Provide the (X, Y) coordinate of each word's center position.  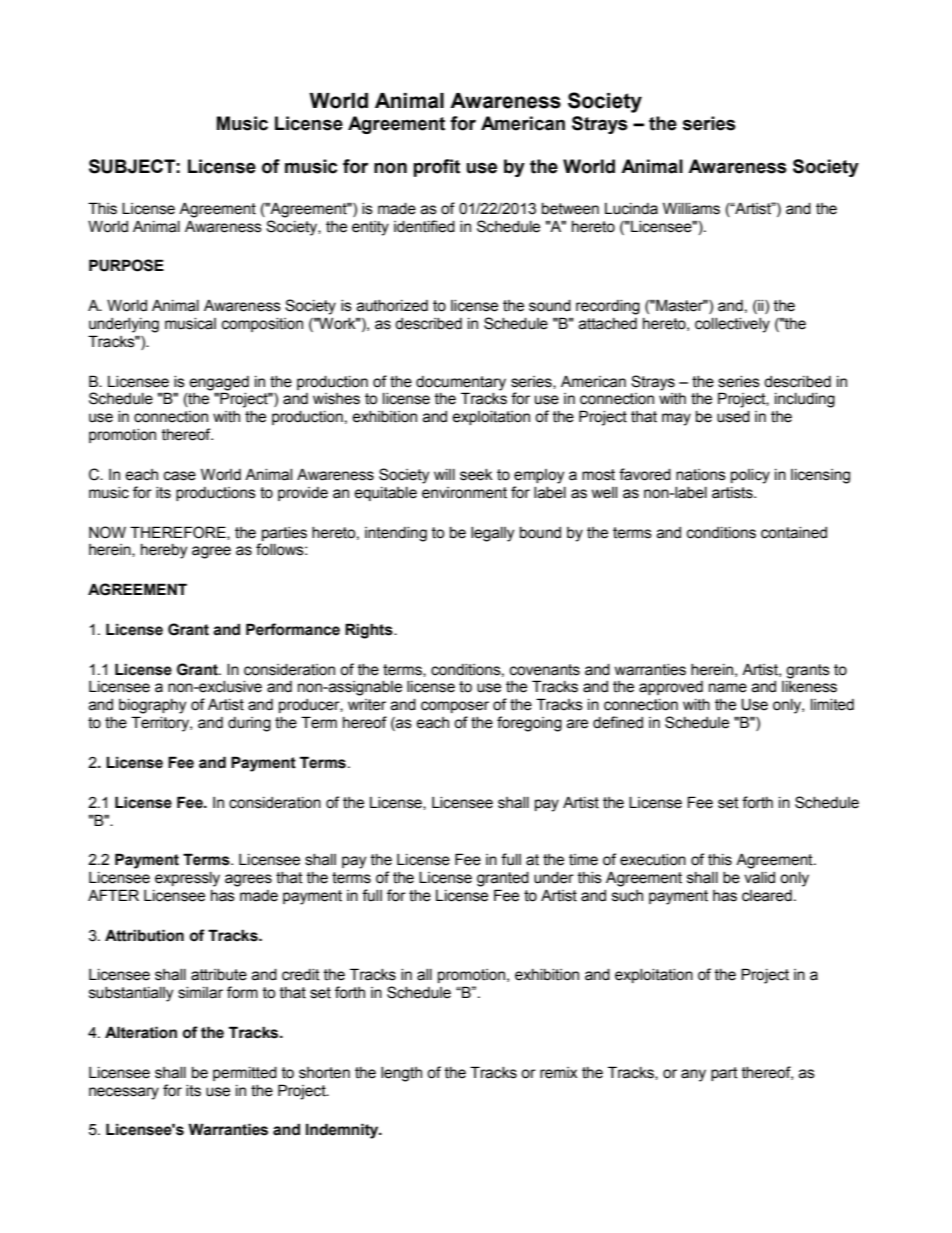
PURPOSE (126, 265)
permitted (245, 1074)
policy (750, 476)
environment (464, 493)
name (728, 688)
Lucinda (631, 209)
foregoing (529, 724)
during (249, 724)
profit (436, 168)
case (180, 476)
